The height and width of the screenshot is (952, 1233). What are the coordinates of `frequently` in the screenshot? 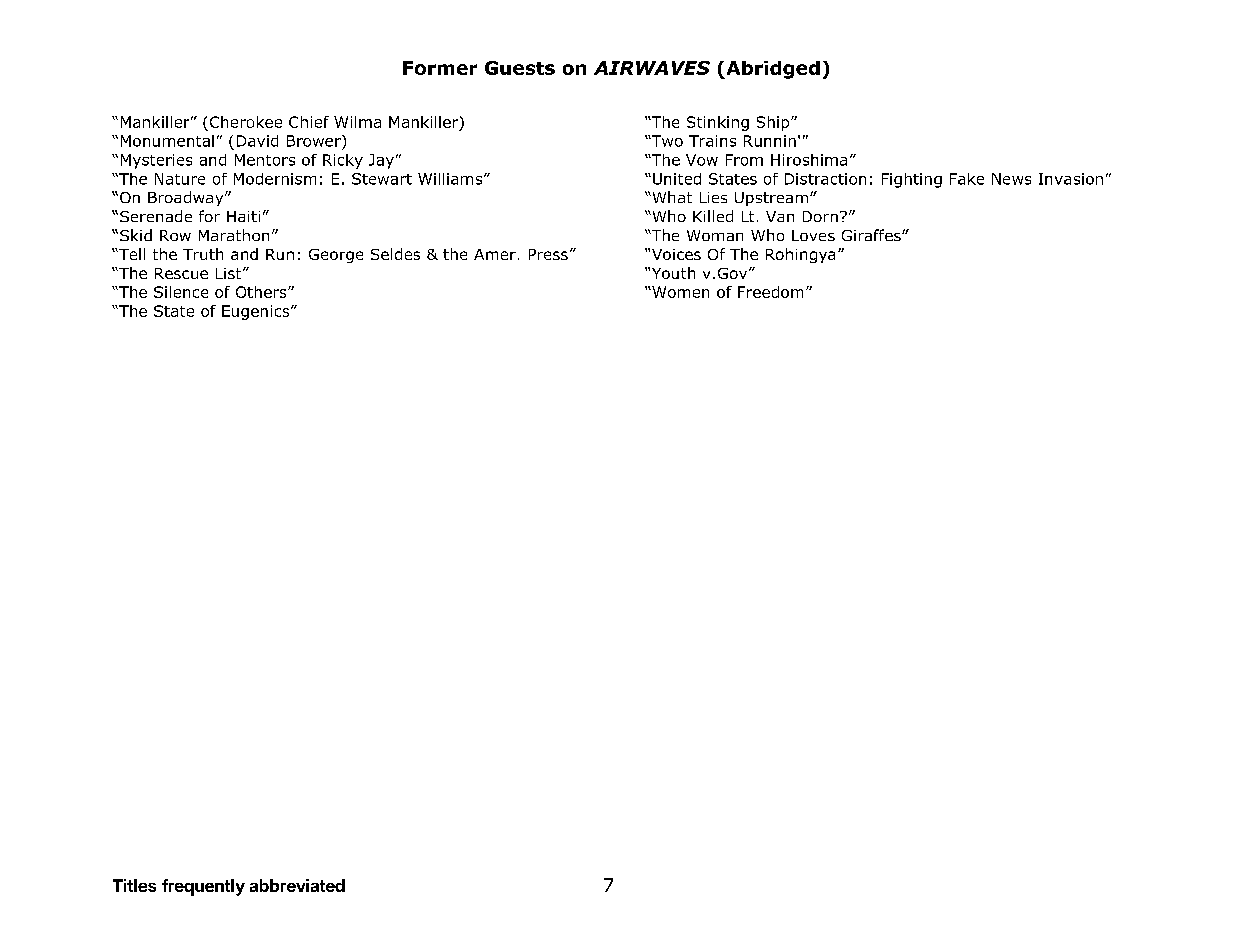 It's located at (203, 887).
